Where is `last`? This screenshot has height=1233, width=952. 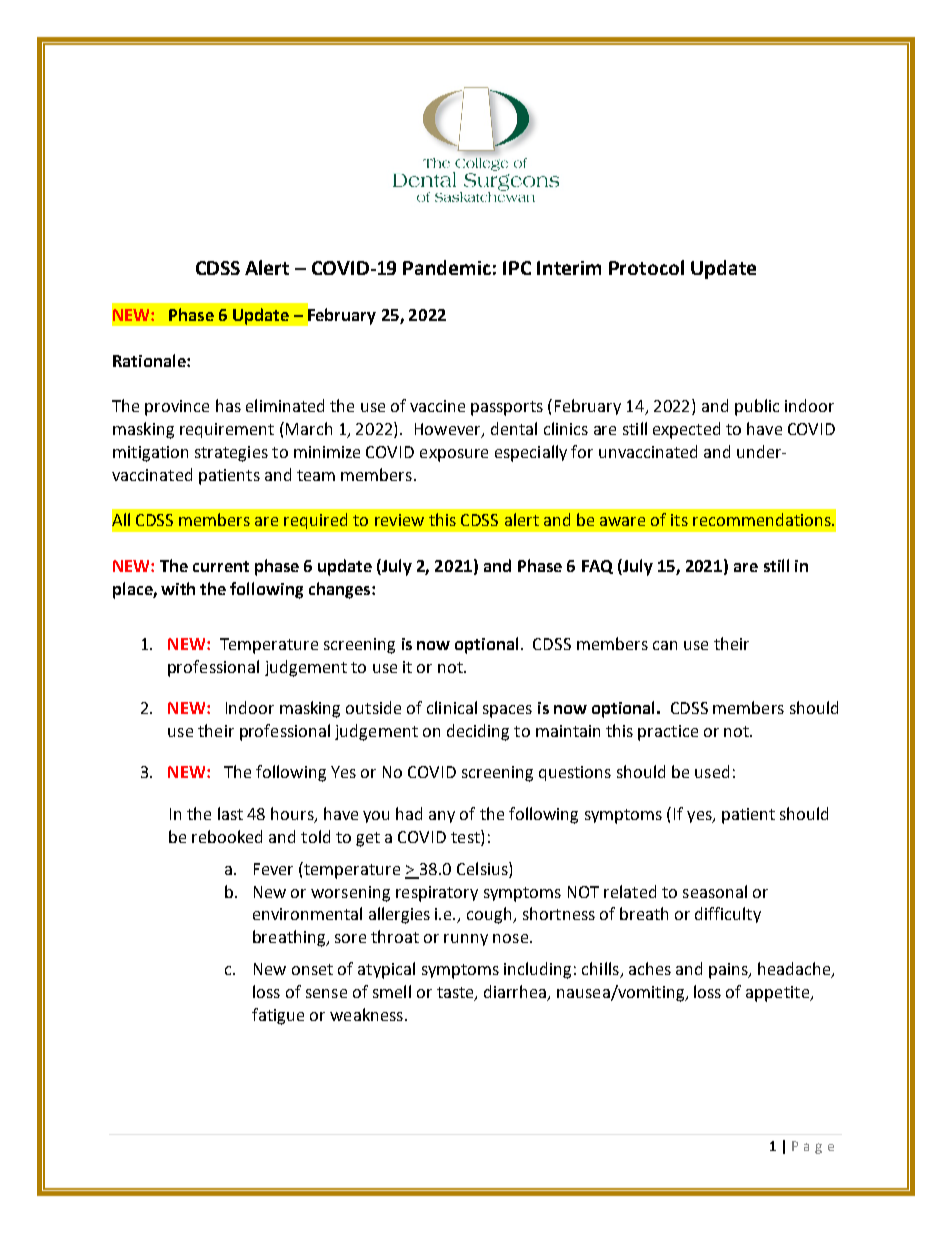 last is located at coordinates (230, 813).
